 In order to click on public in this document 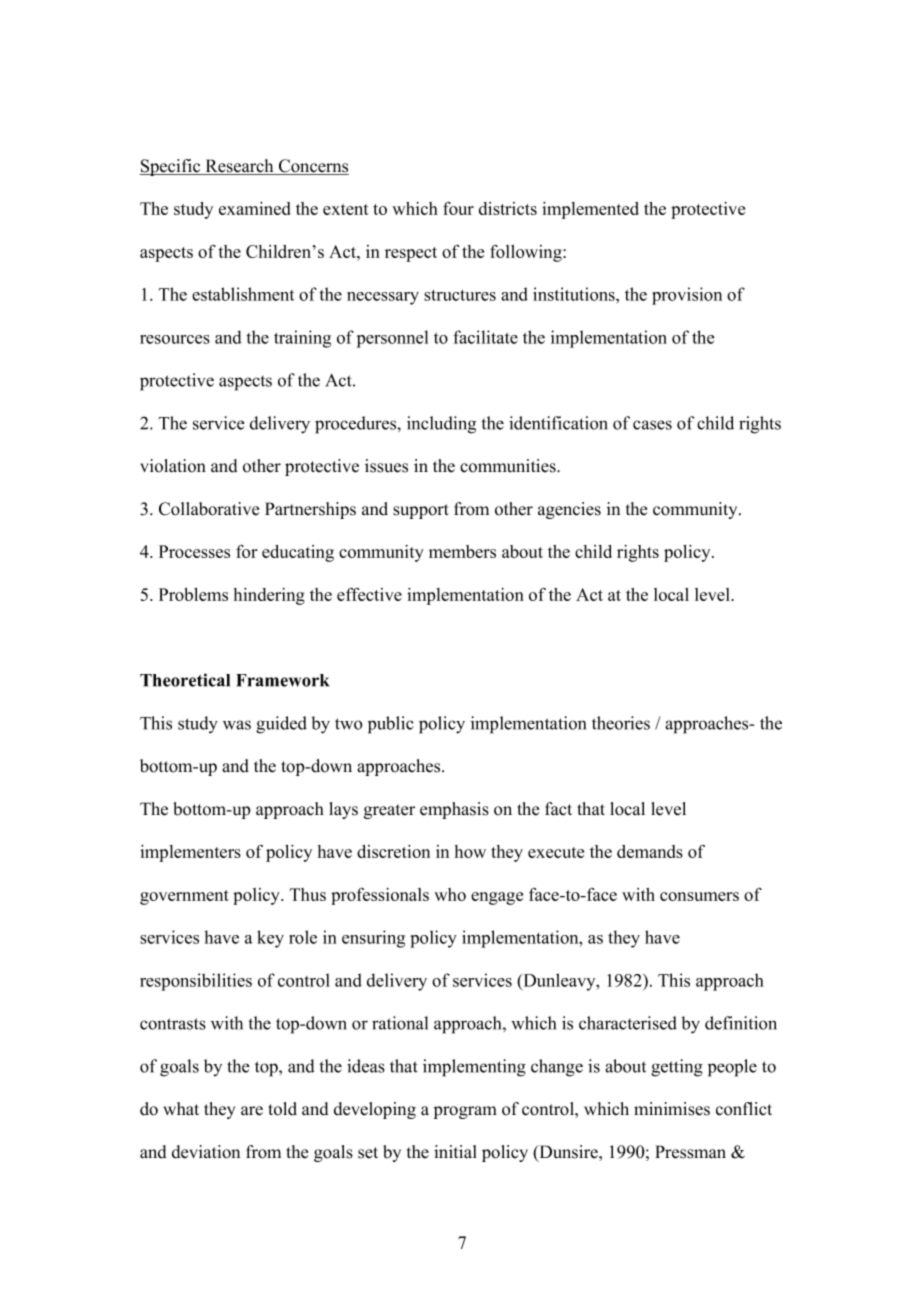, I will do `click(391, 725)`.
